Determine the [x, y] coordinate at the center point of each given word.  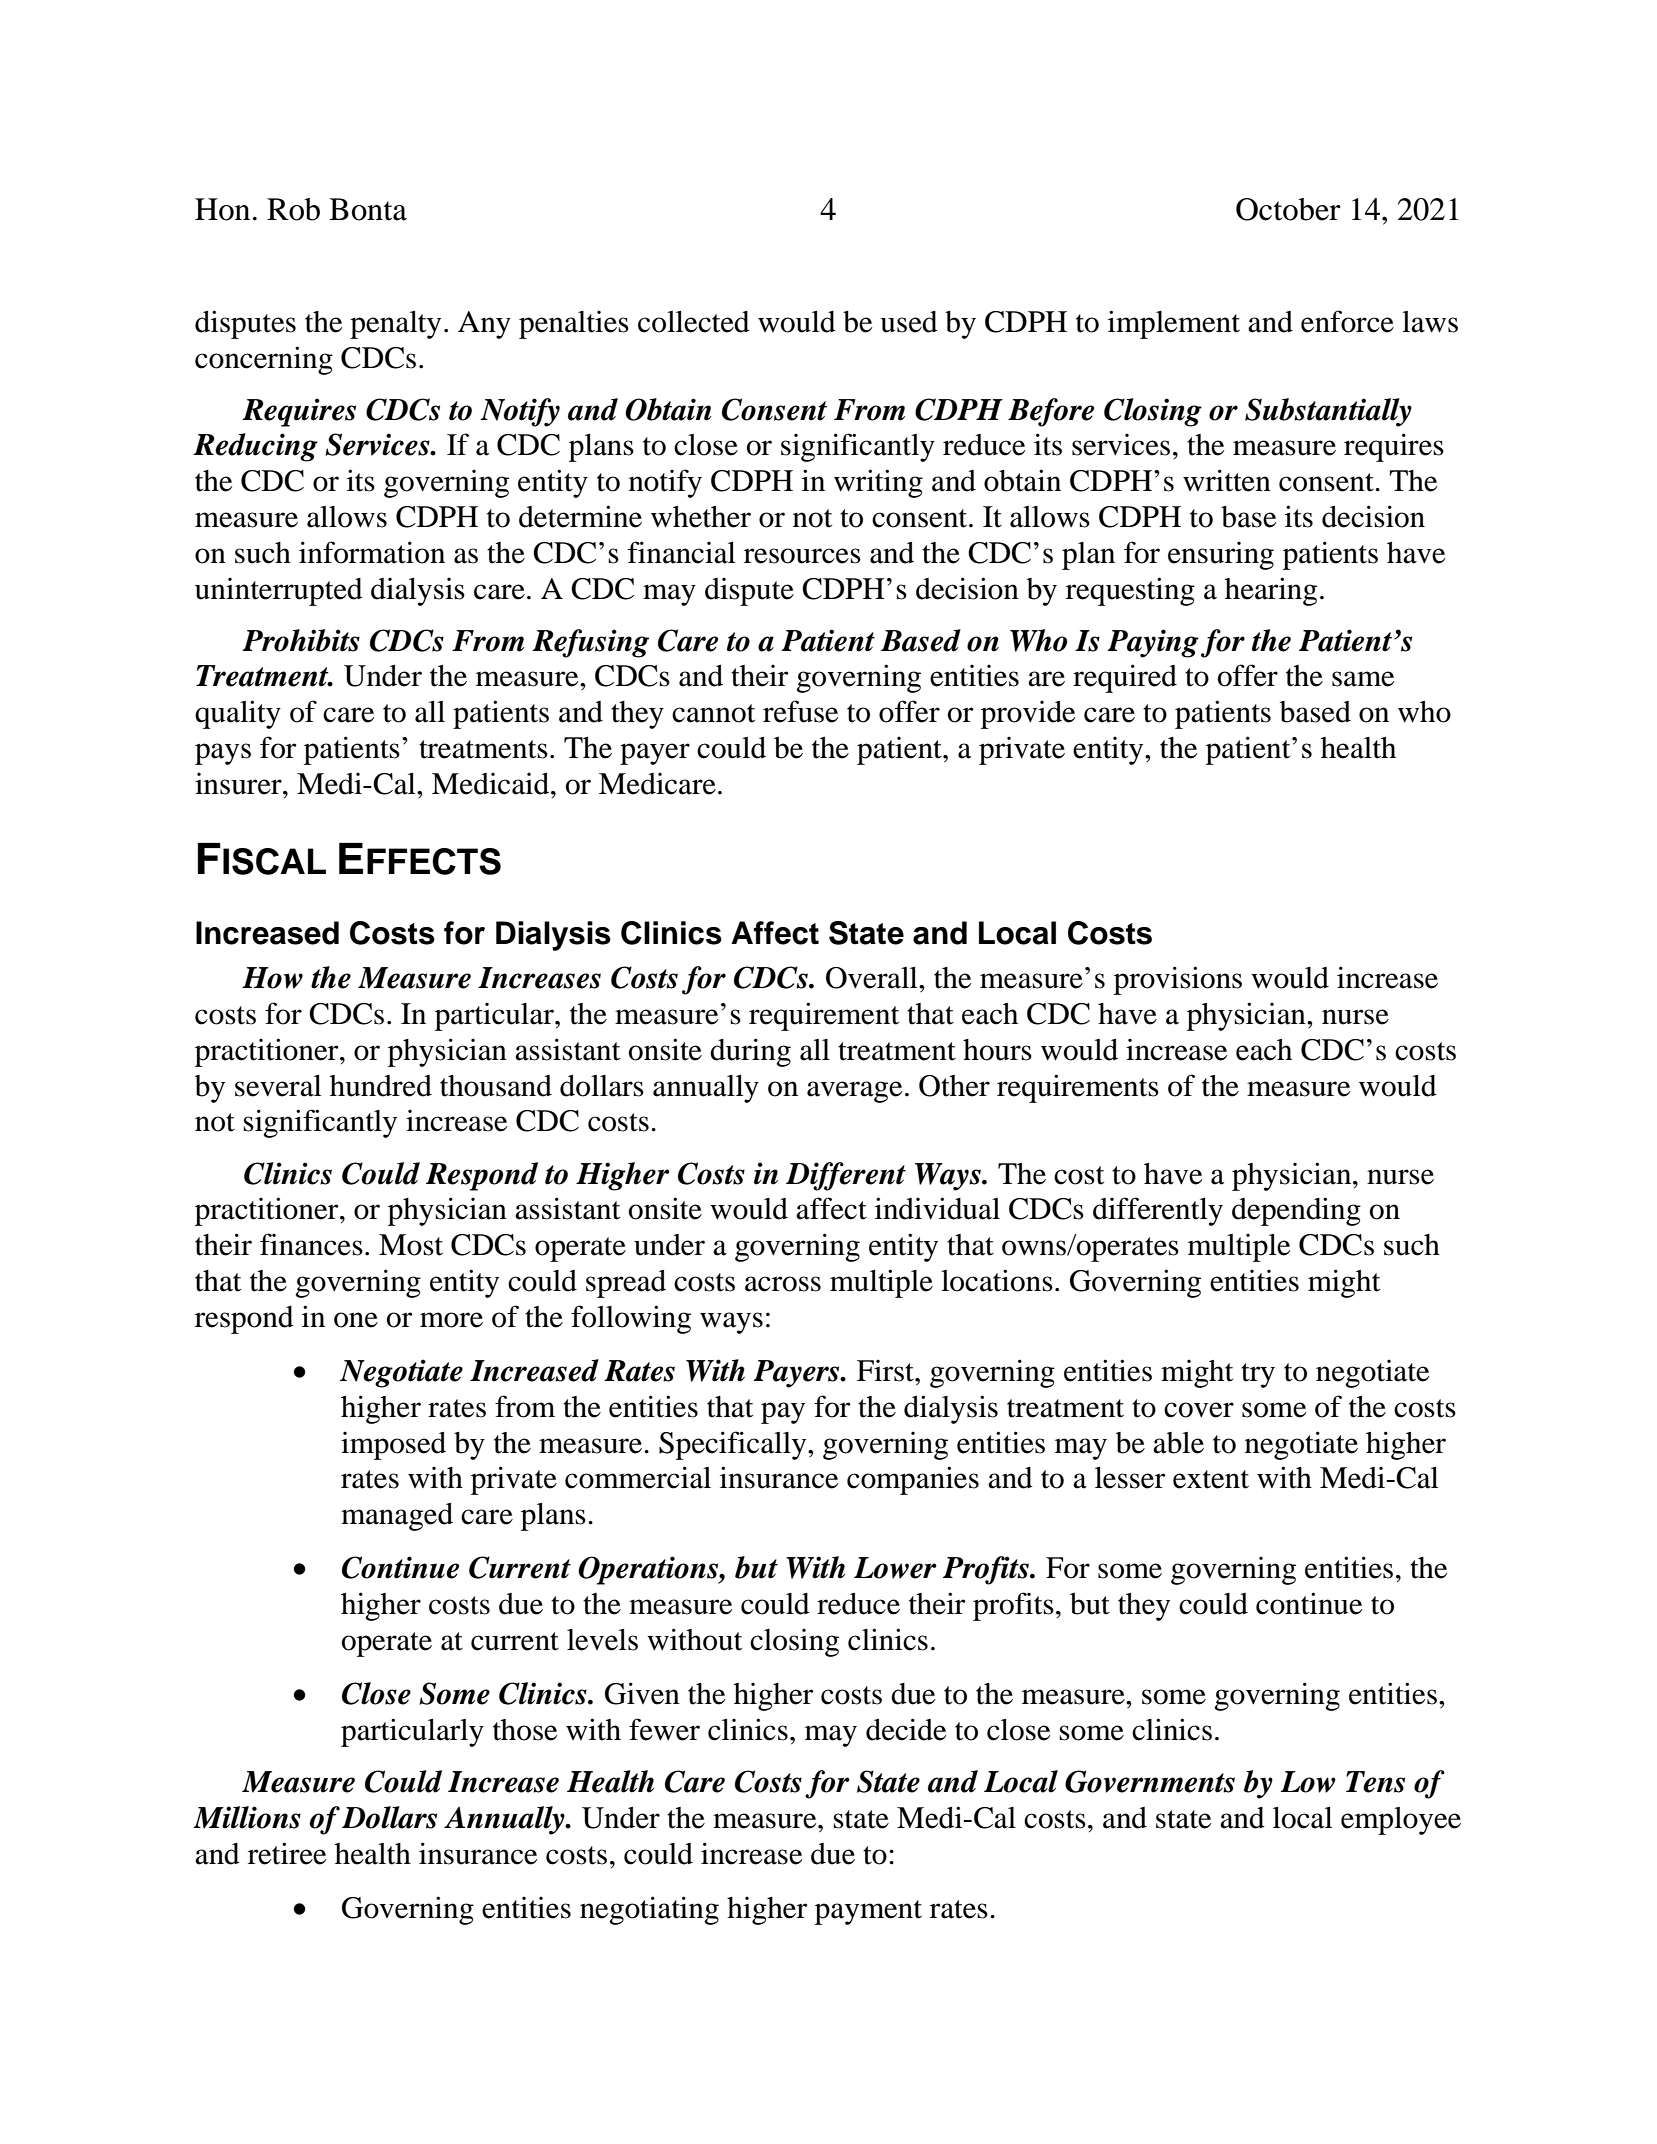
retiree [287, 1853]
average [855, 1092]
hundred [381, 1086]
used [909, 322]
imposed [393, 1446]
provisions [1178, 980]
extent [1211, 1479]
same [1363, 679]
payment [868, 1912]
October [1288, 209]
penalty [395, 325]
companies [913, 1480]
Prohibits [301, 640]
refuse [801, 711]
